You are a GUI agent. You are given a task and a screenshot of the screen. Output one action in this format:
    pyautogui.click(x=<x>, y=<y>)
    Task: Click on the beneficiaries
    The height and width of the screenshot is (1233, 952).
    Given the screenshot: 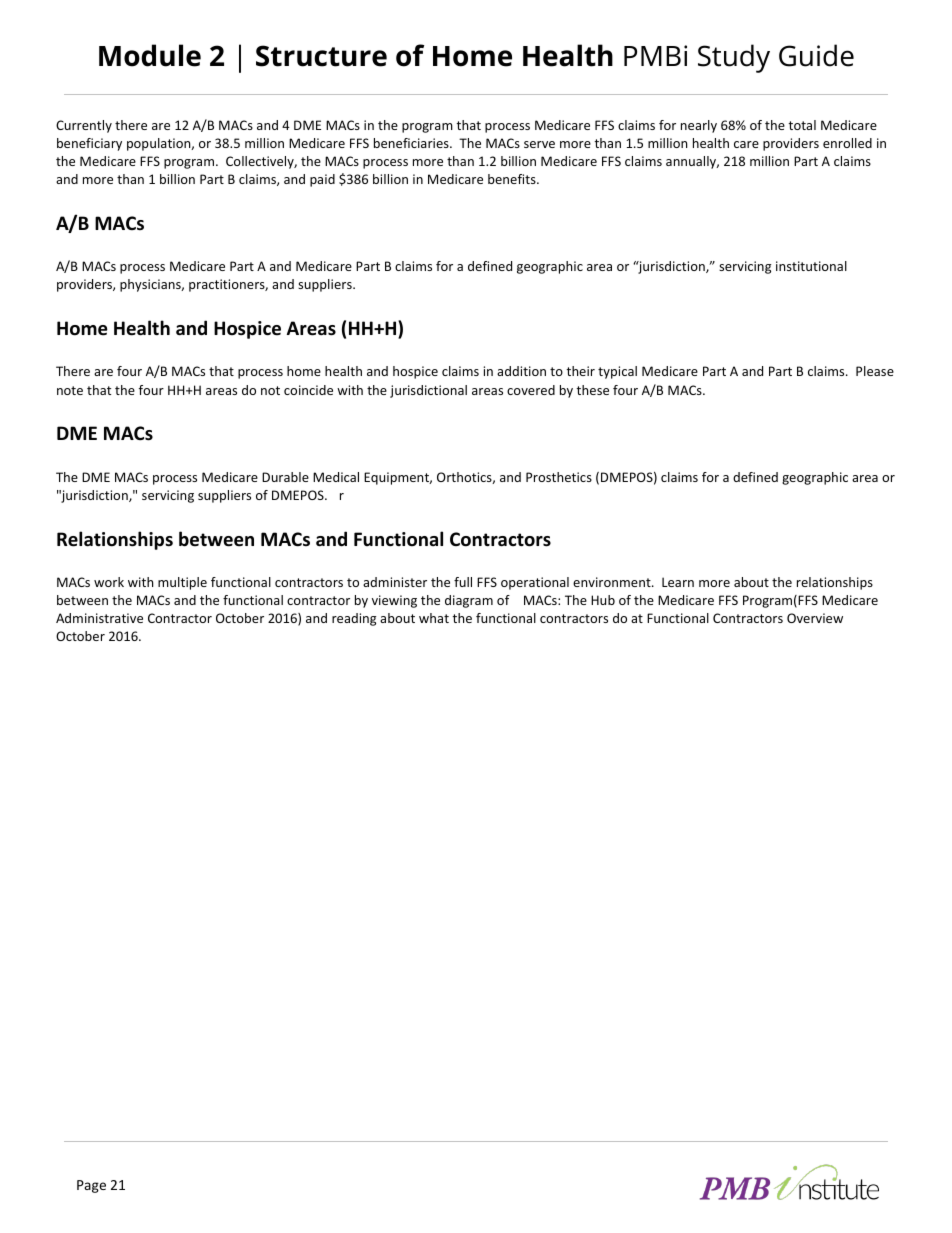 What is the action you would take?
    pyautogui.click(x=412, y=143)
